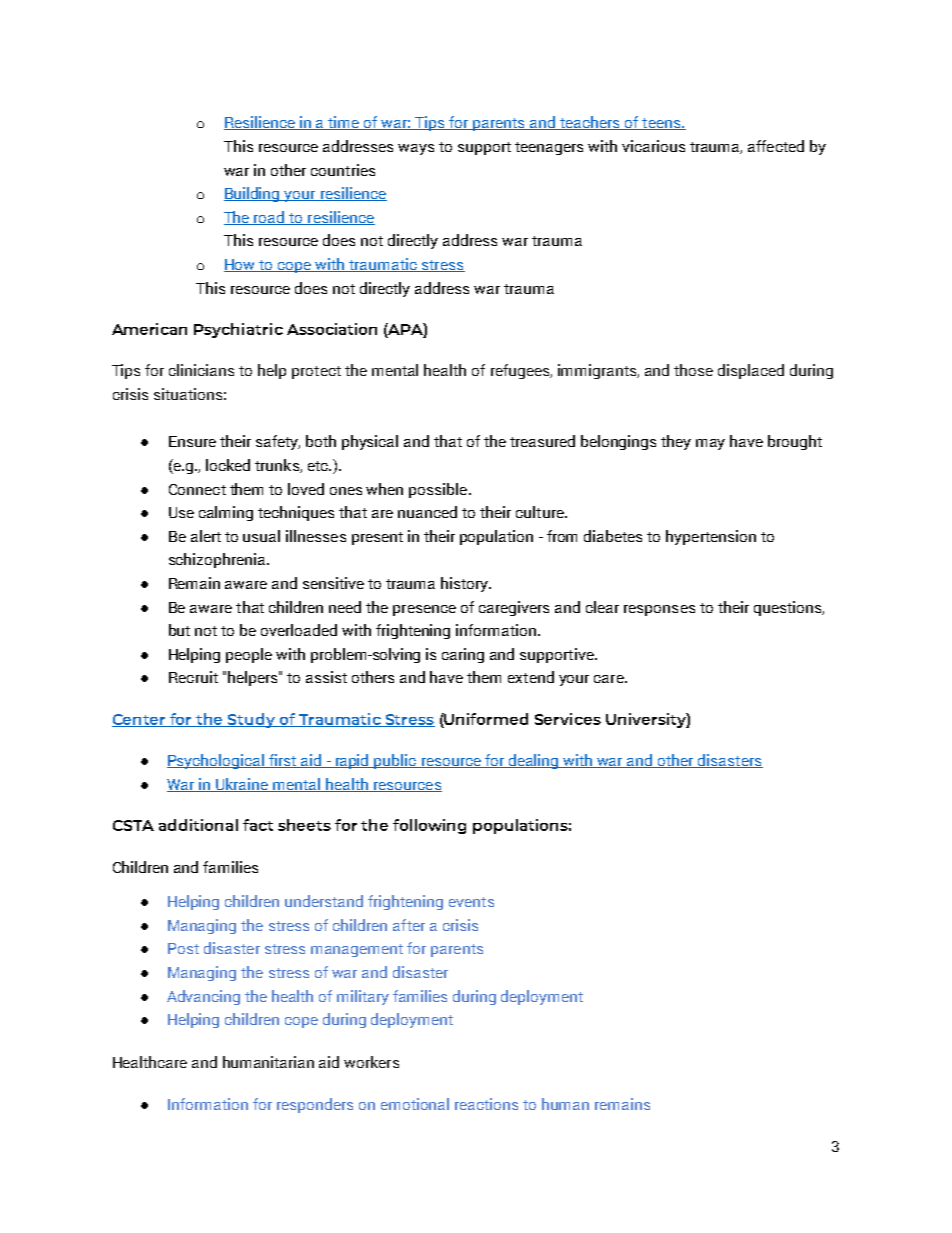 The image size is (952, 1233). I want to click on but, so click(179, 630).
